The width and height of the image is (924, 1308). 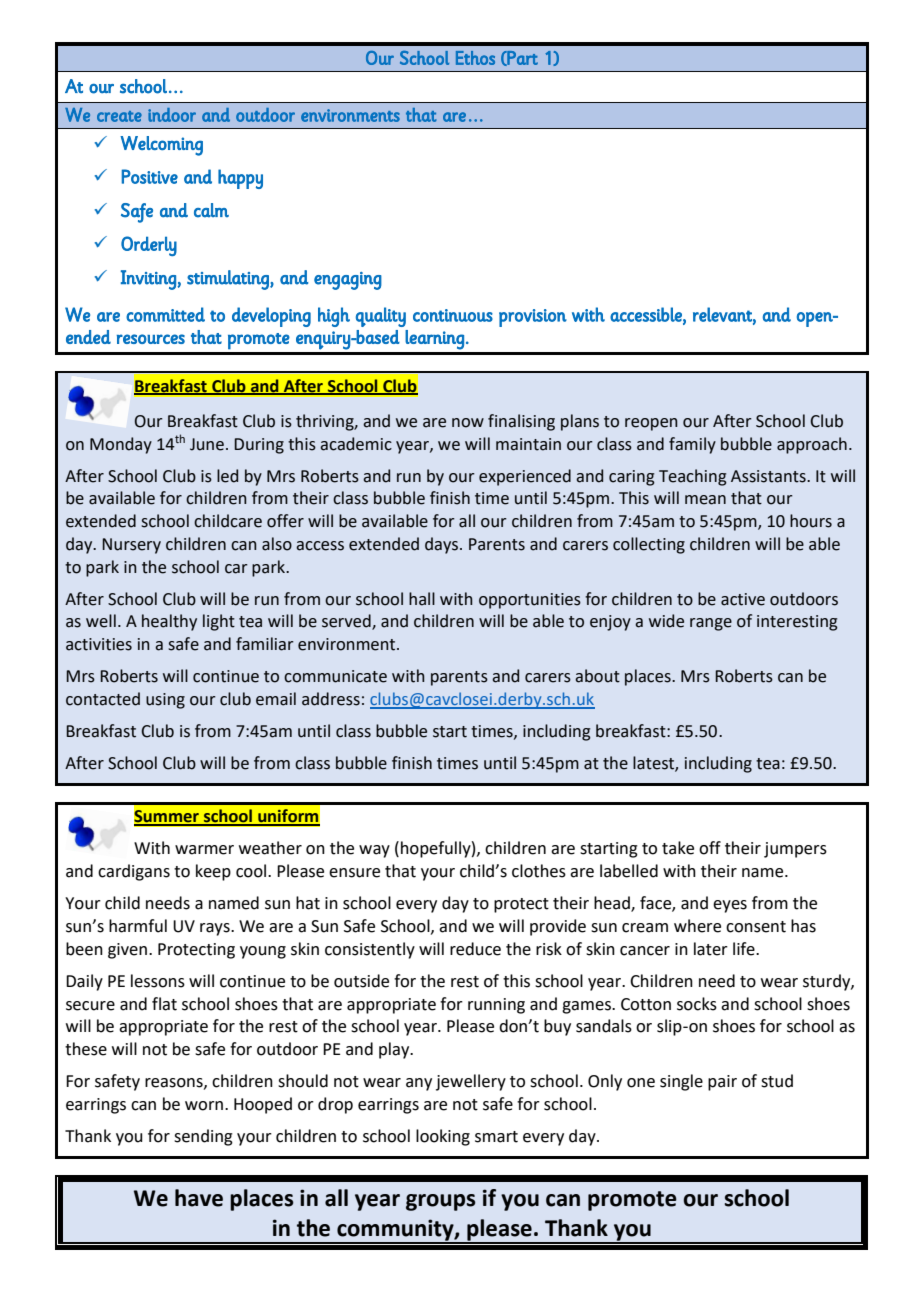 What do you see at coordinates (722, 1083) in the image?
I see `pair` at bounding box center [722, 1083].
